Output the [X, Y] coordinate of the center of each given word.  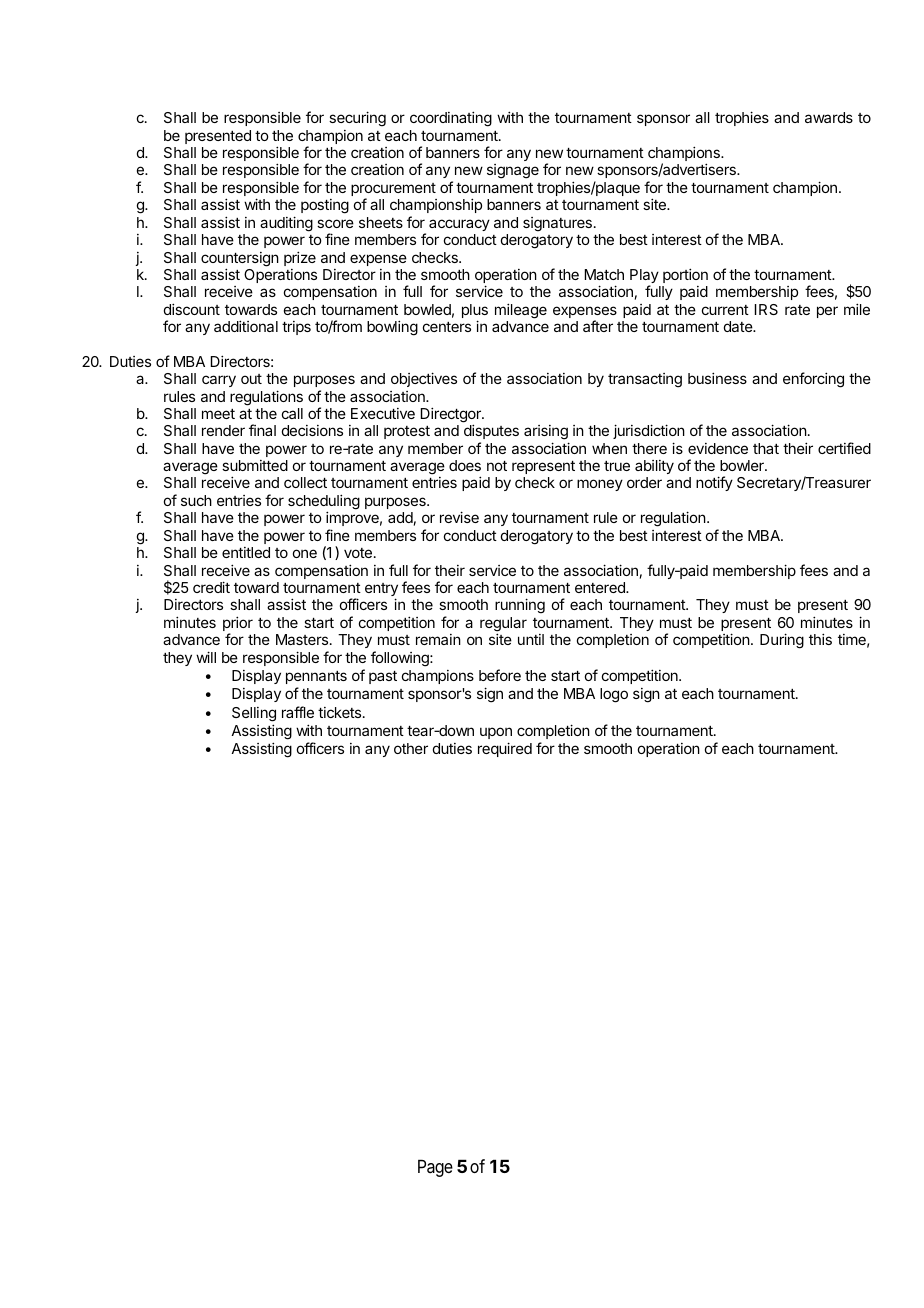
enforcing [813, 380]
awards [829, 117]
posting [325, 206]
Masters [303, 639]
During [782, 641]
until [531, 639]
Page [435, 1168]
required [505, 749]
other [411, 748]
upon [496, 733]
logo [614, 695]
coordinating [451, 119]
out [251, 379]
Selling [254, 714]
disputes [491, 433]
